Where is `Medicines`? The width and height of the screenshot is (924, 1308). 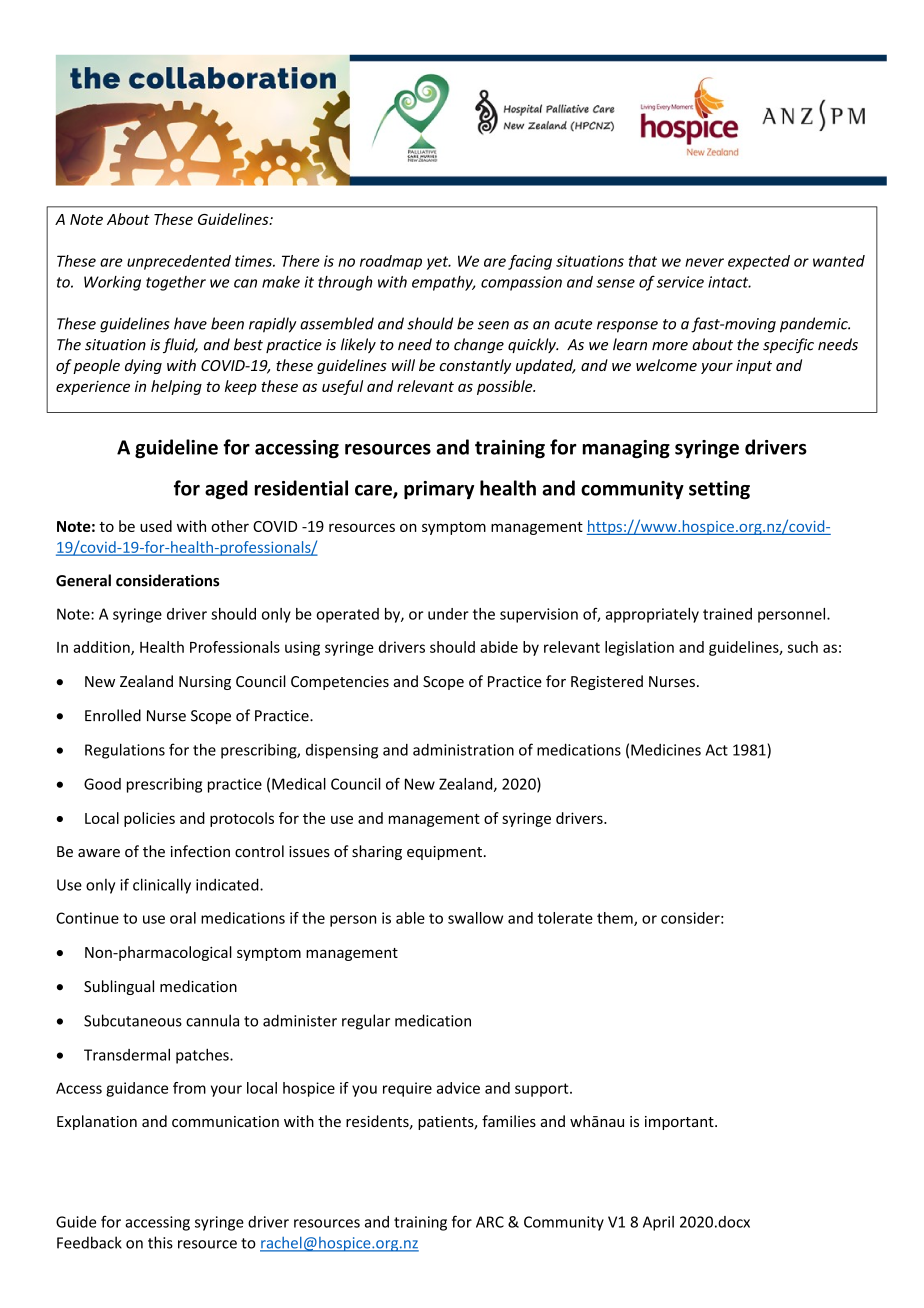 Medicines is located at coordinates (666, 750).
